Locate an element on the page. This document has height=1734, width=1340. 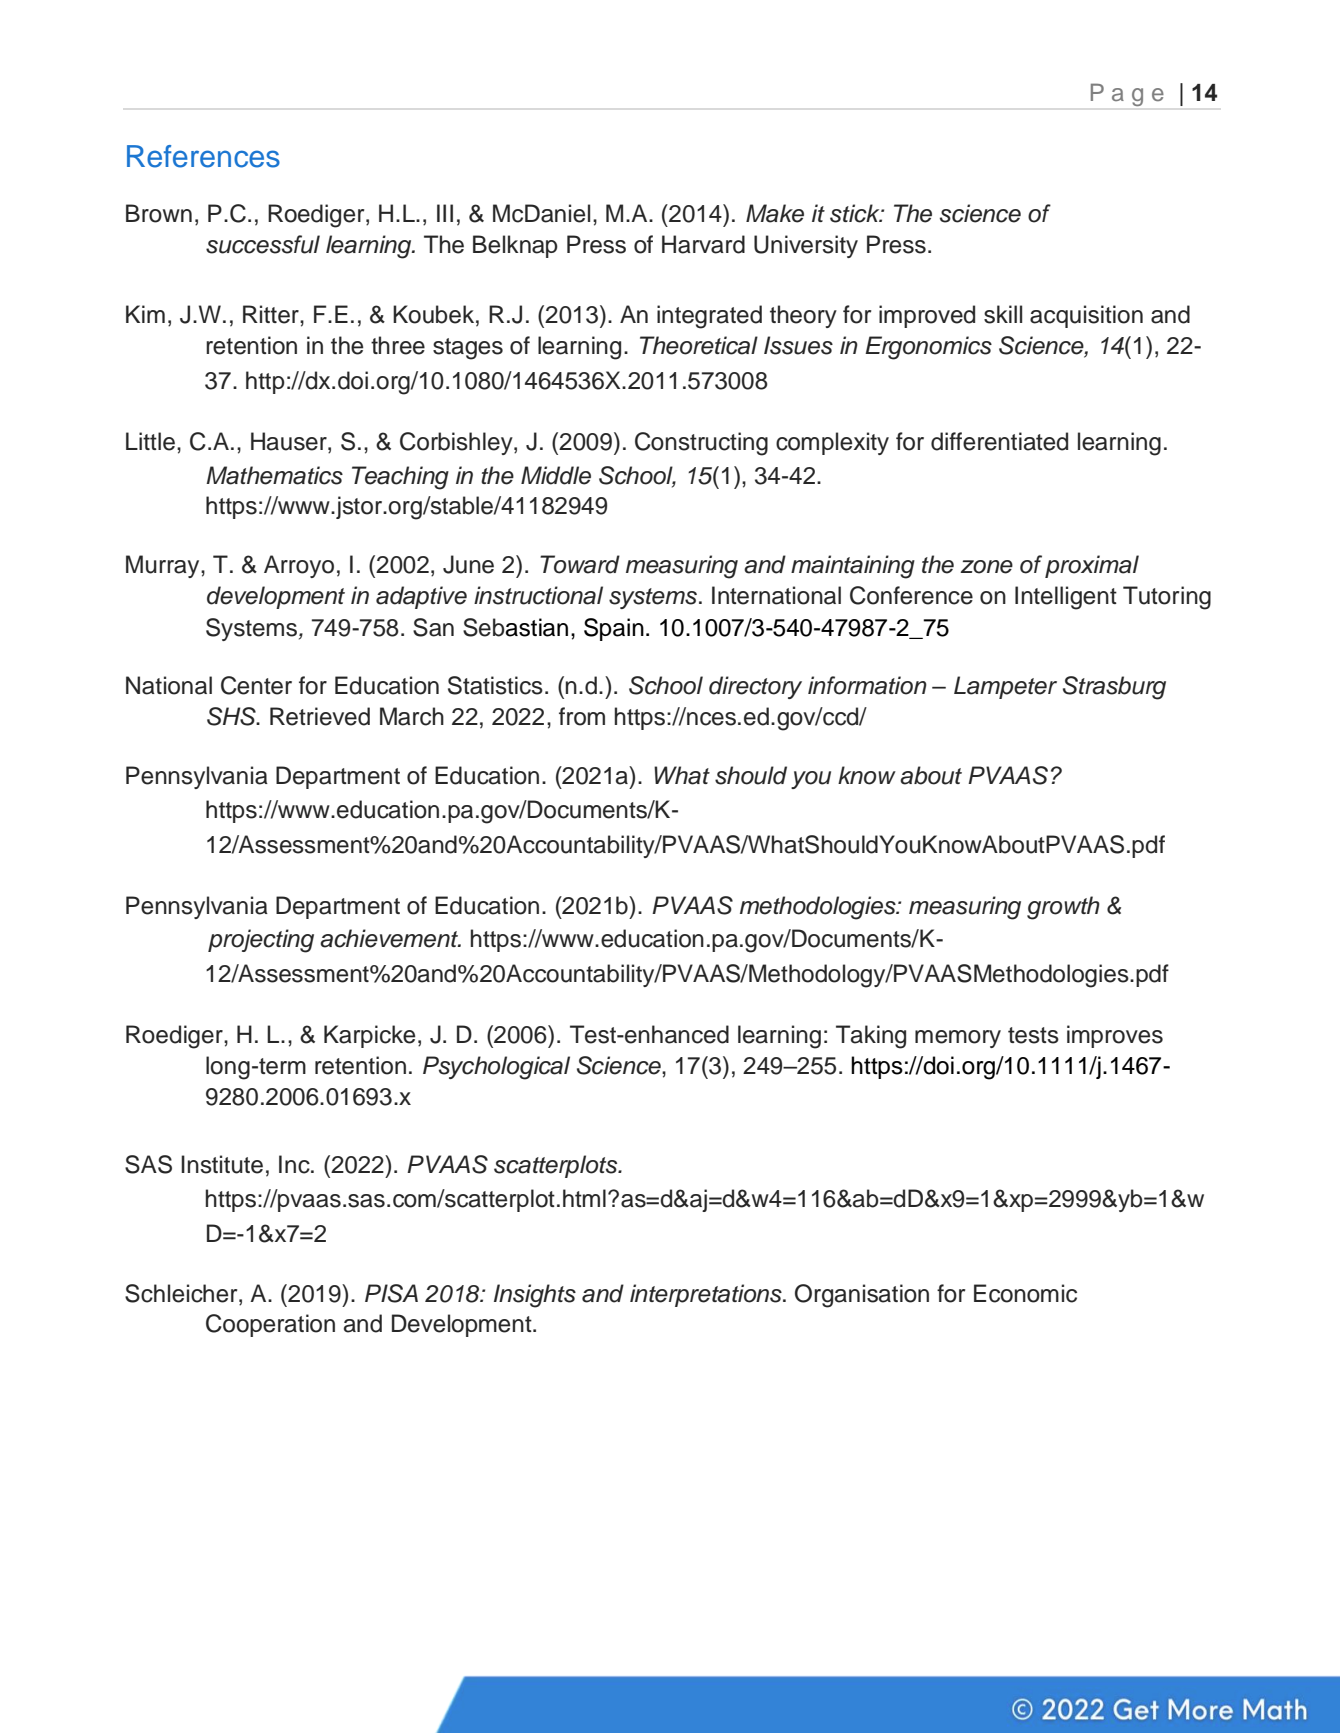
projecting is located at coordinates (261, 941).
